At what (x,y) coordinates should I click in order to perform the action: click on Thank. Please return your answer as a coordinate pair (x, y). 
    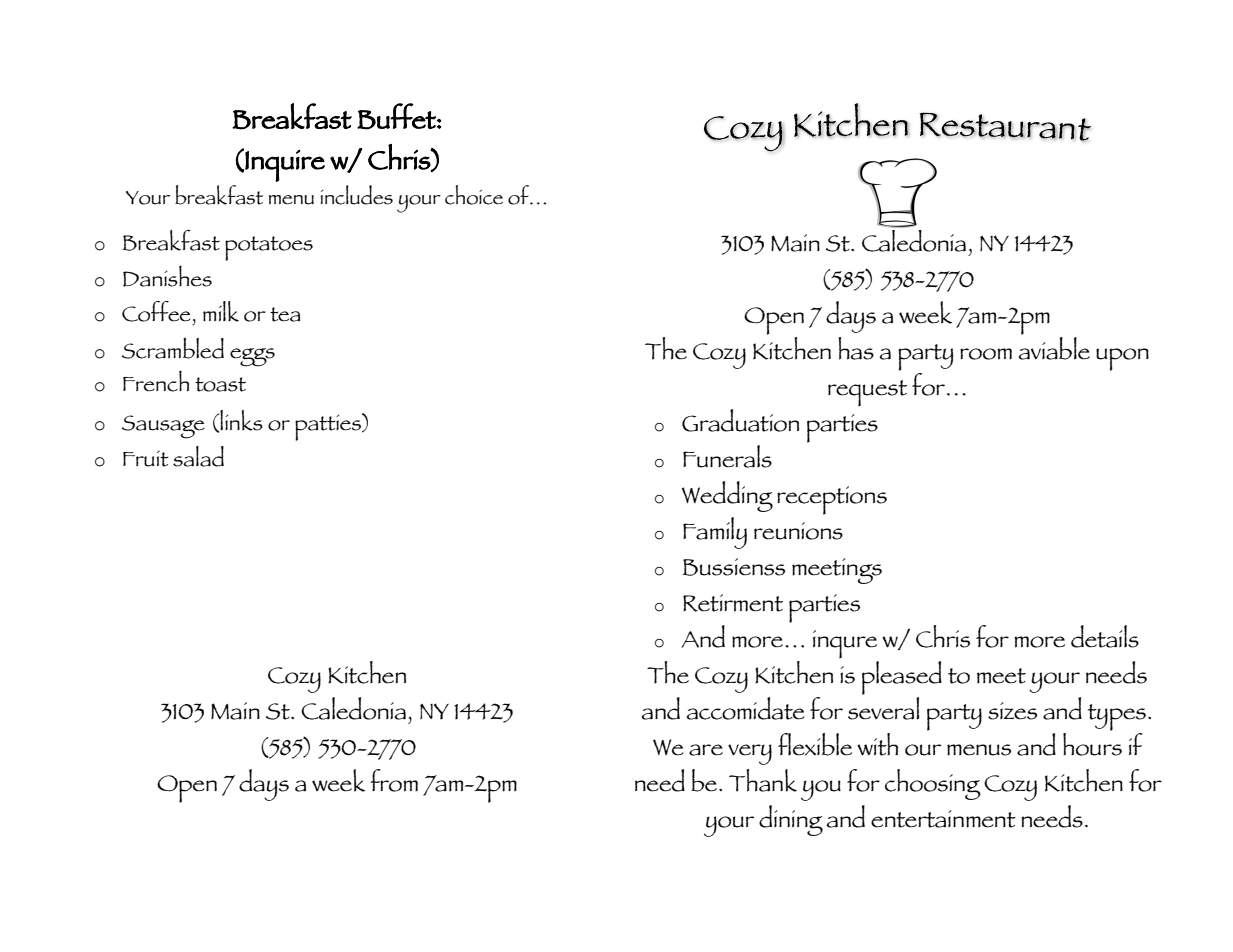
    Looking at the image, I should click on (763, 780).
